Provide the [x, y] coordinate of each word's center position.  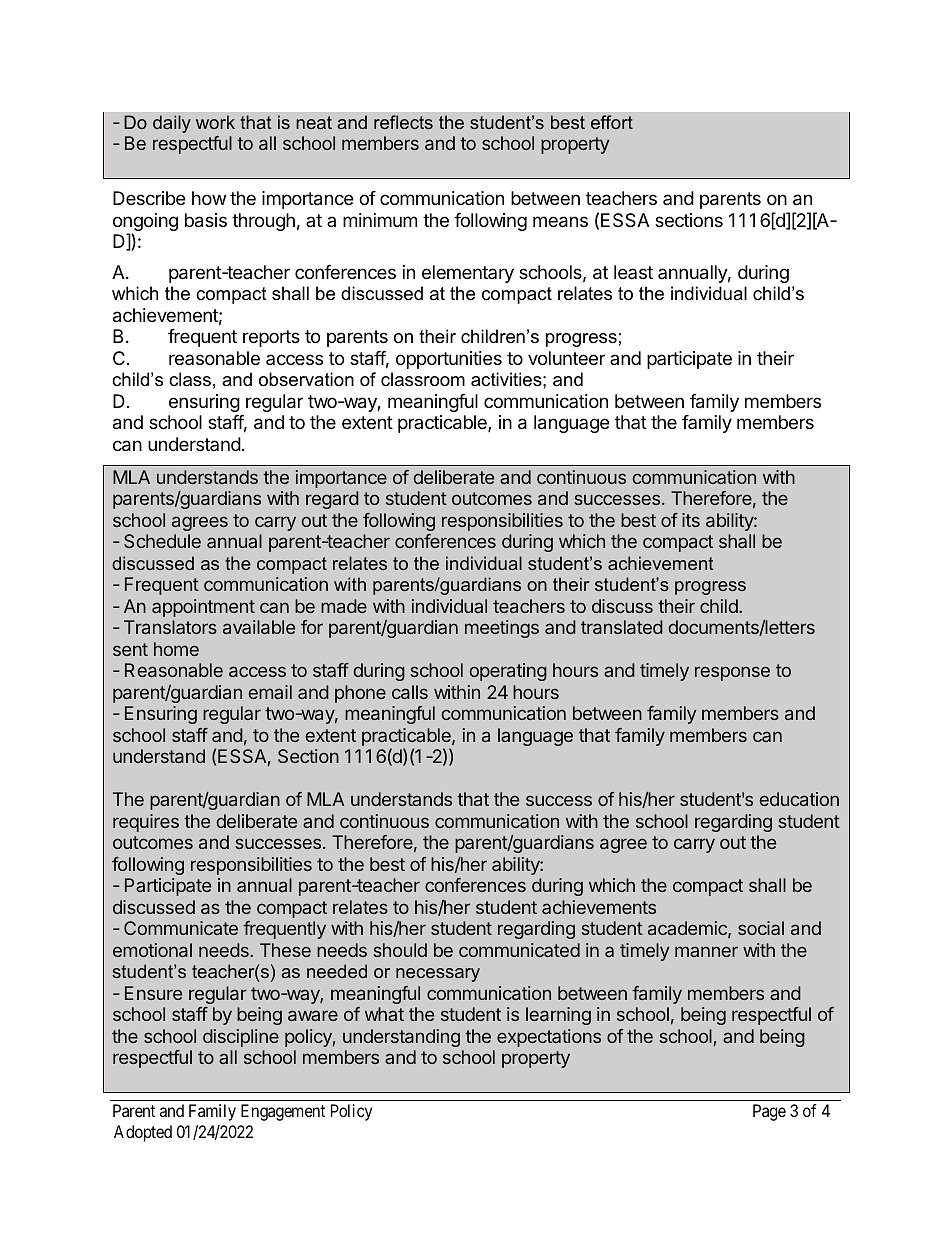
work [215, 122]
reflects [403, 122]
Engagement [283, 1112]
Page [769, 1112]
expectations [549, 1038]
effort [612, 122]
